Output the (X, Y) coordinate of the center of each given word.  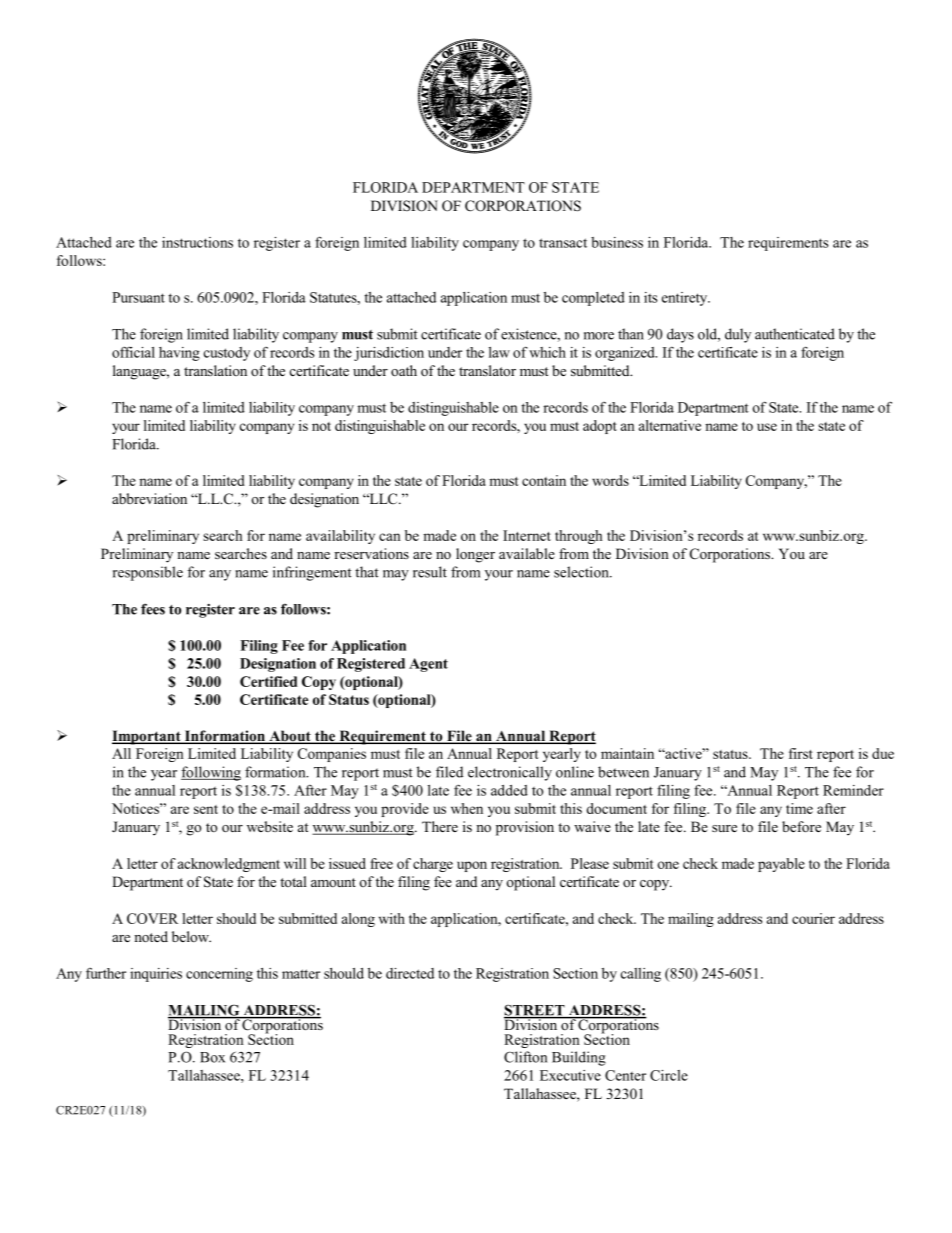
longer (475, 555)
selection (582, 572)
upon (472, 866)
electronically (510, 773)
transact (563, 243)
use (767, 427)
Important (147, 737)
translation (215, 370)
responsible (148, 573)
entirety (686, 299)
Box (212, 1057)
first (801, 753)
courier (813, 918)
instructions (197, 242)
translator (487, 370)
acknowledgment (229, 865)
